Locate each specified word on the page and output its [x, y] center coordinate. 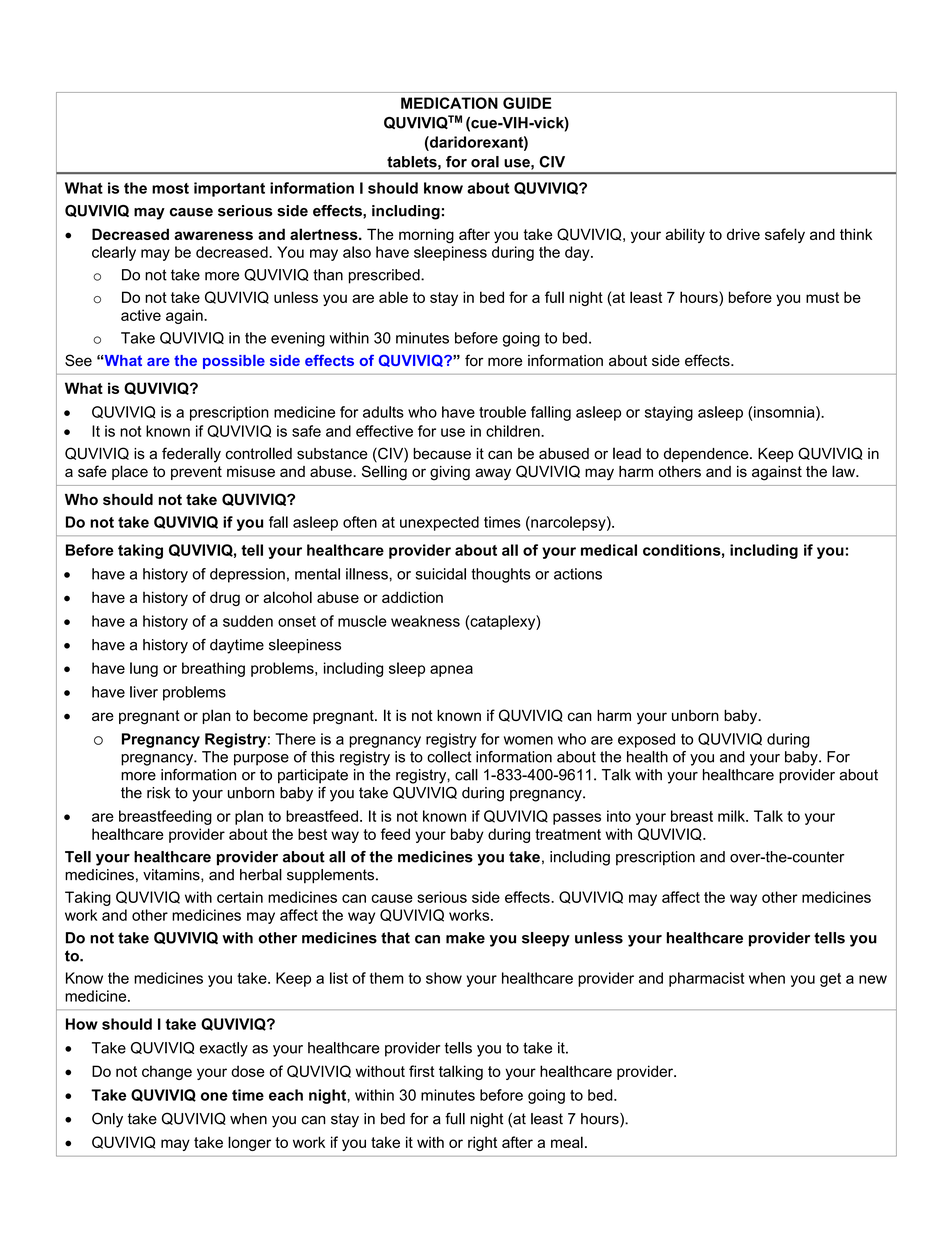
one [214, 1096]
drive [743, 234]
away [493, 474]
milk [732, 816]
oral [485, 162]
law [844, 471]
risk [159, 793]
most [170, 188]
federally [191, 455]
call [466, 775]
